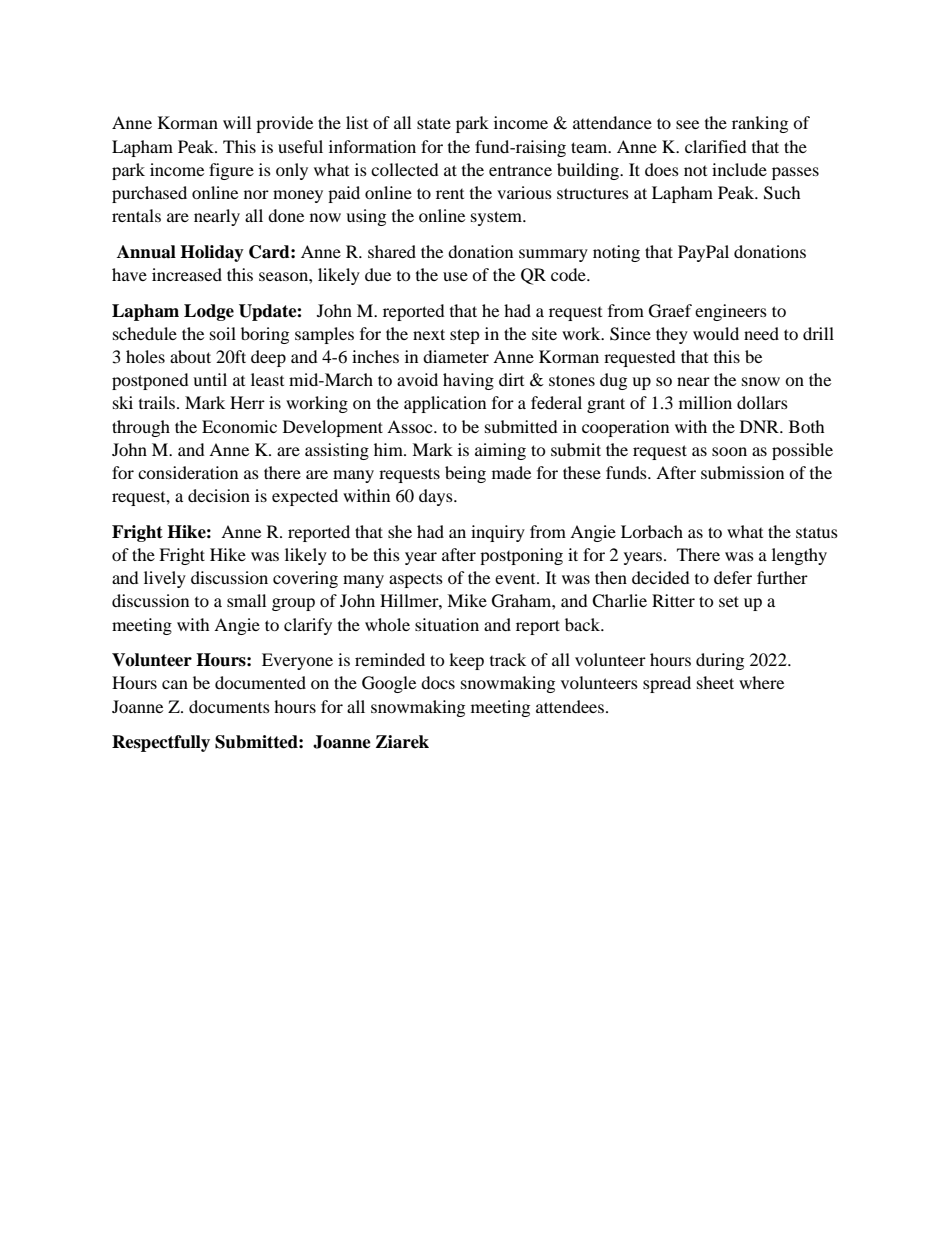 This image has height=1233, width=952. Describe the element at coordinates (212, 253) in the image. I see `Holiday` at that location.
